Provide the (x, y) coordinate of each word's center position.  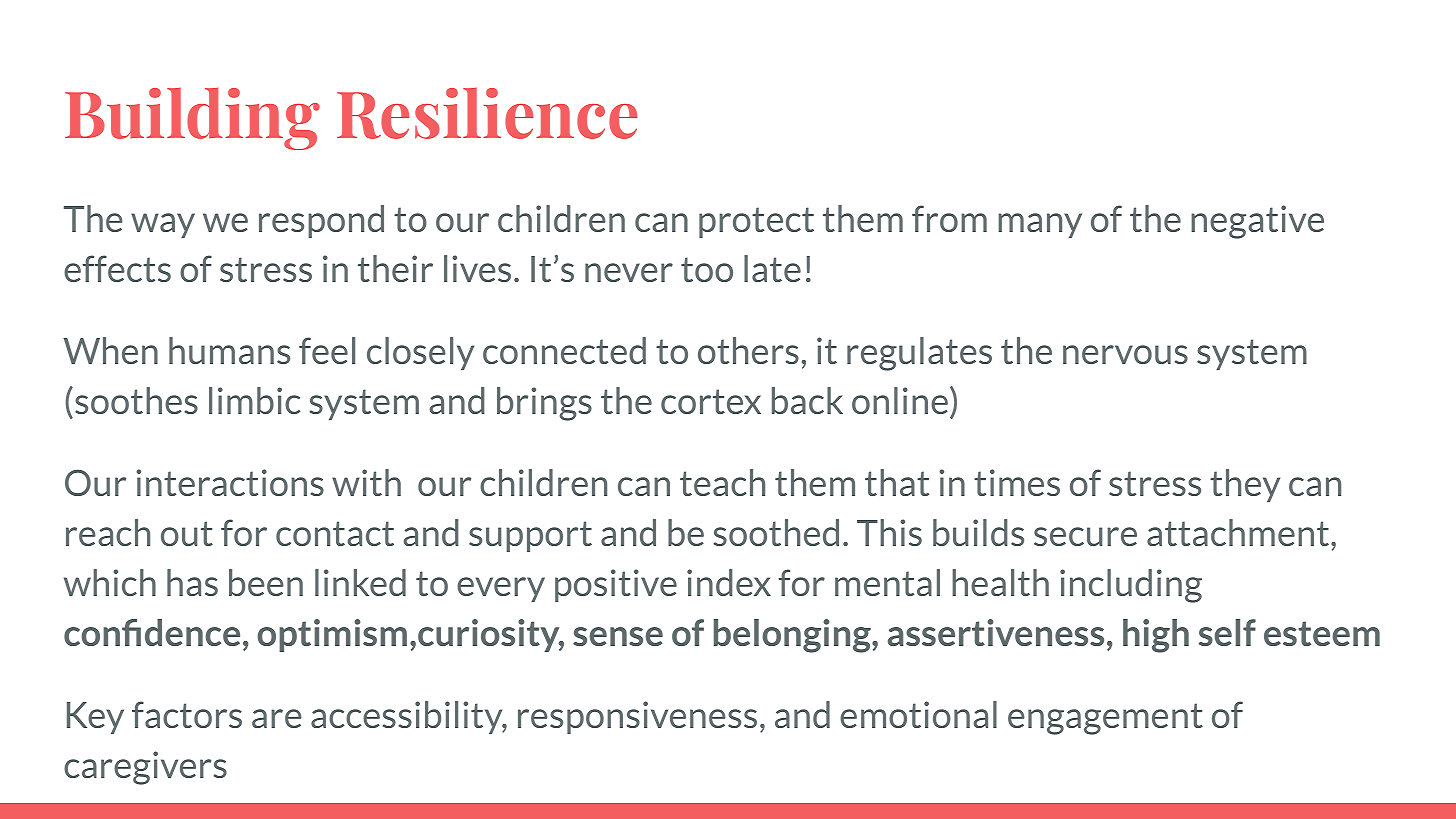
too (707, 269)
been (266, 582)
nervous (1125, 354)
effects (117, 268)
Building (192, 118)
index (729, 582)
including (1131, 586)
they (1245, 485)
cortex (711, 401)
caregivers (145, 768)
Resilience (487, 113)
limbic (254, 400)
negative (1257, 222)
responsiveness (637, 717)
